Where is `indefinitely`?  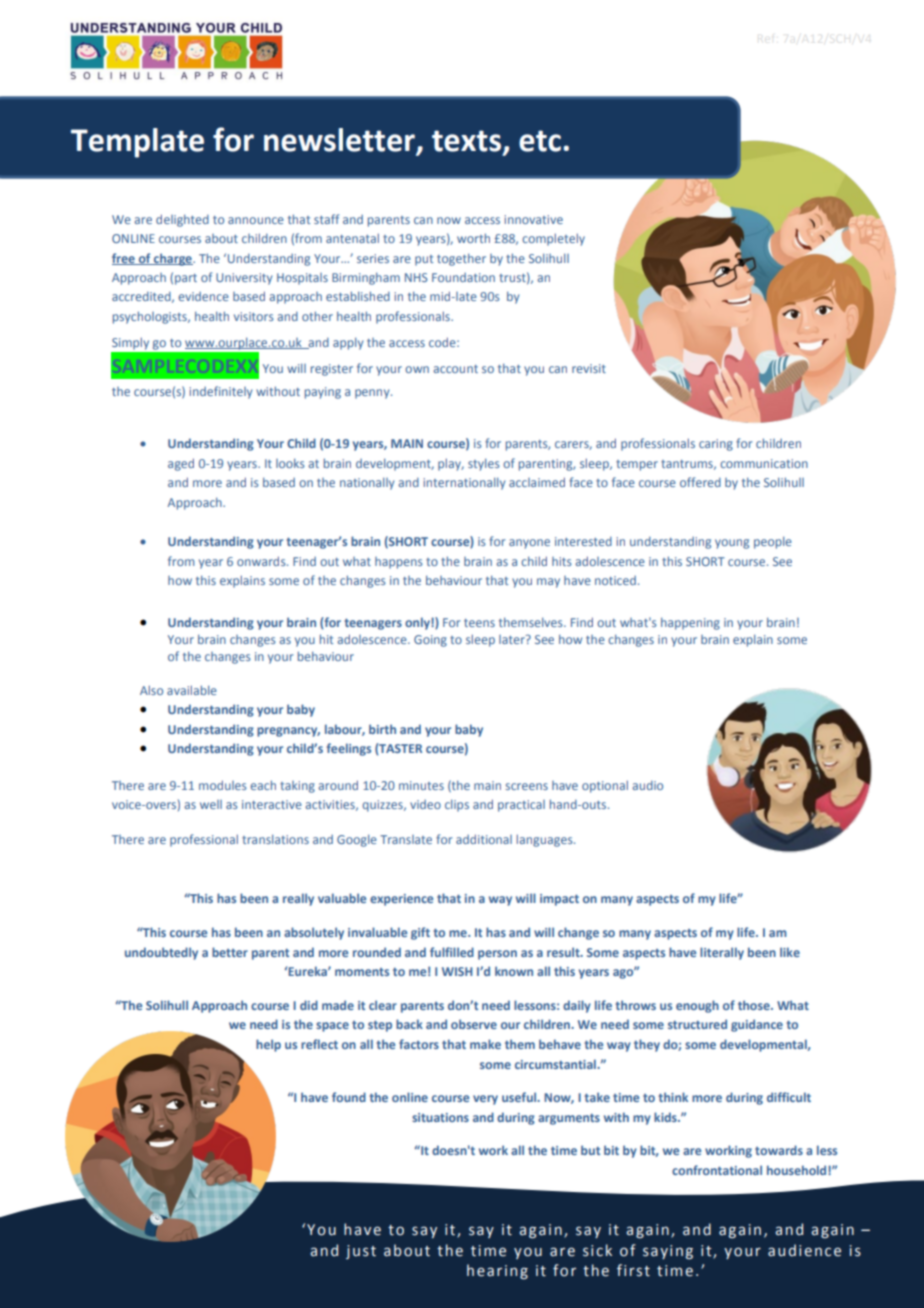
indefinitely is located at coordinates (220, 392).
